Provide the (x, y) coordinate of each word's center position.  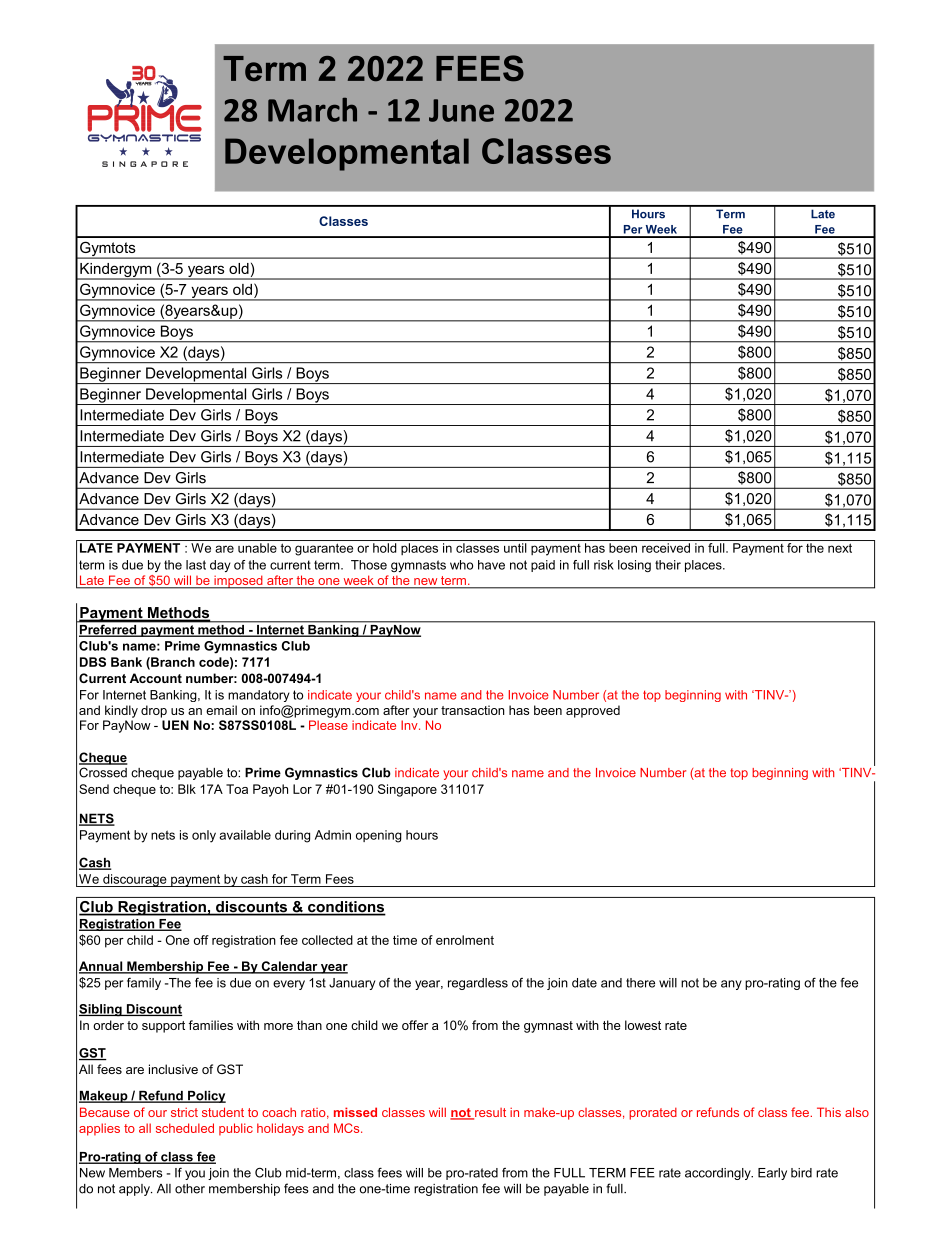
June (461, 110)
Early (772, 1174)
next (840, 548)
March (312, 109)
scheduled (185, 1128)
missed (355, 1112)
